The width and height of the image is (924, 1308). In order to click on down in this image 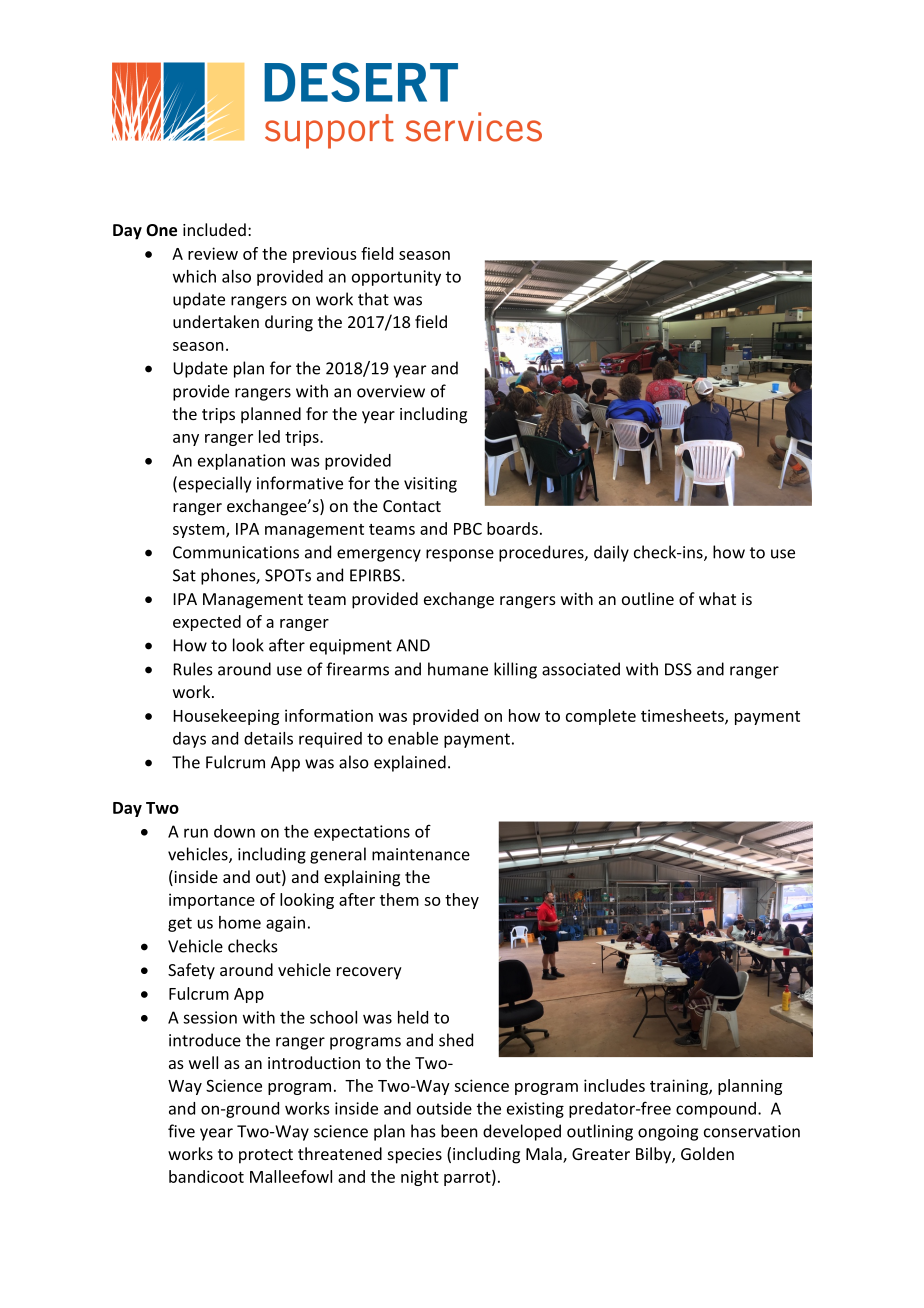, I will do `click(234, 831)`.
